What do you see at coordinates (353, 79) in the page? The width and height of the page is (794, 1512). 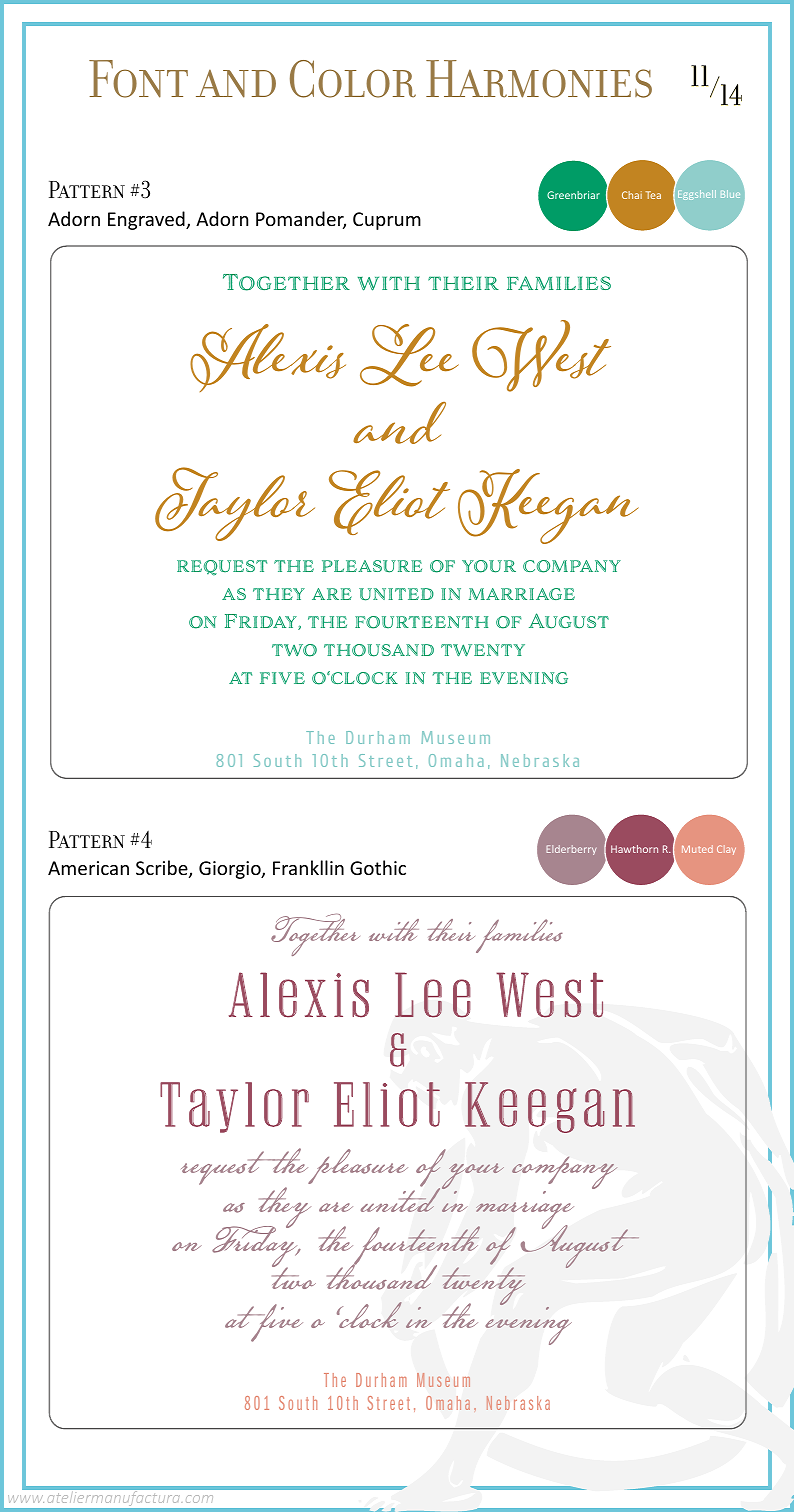 I see `Color` at bounding box center [353, 79].
